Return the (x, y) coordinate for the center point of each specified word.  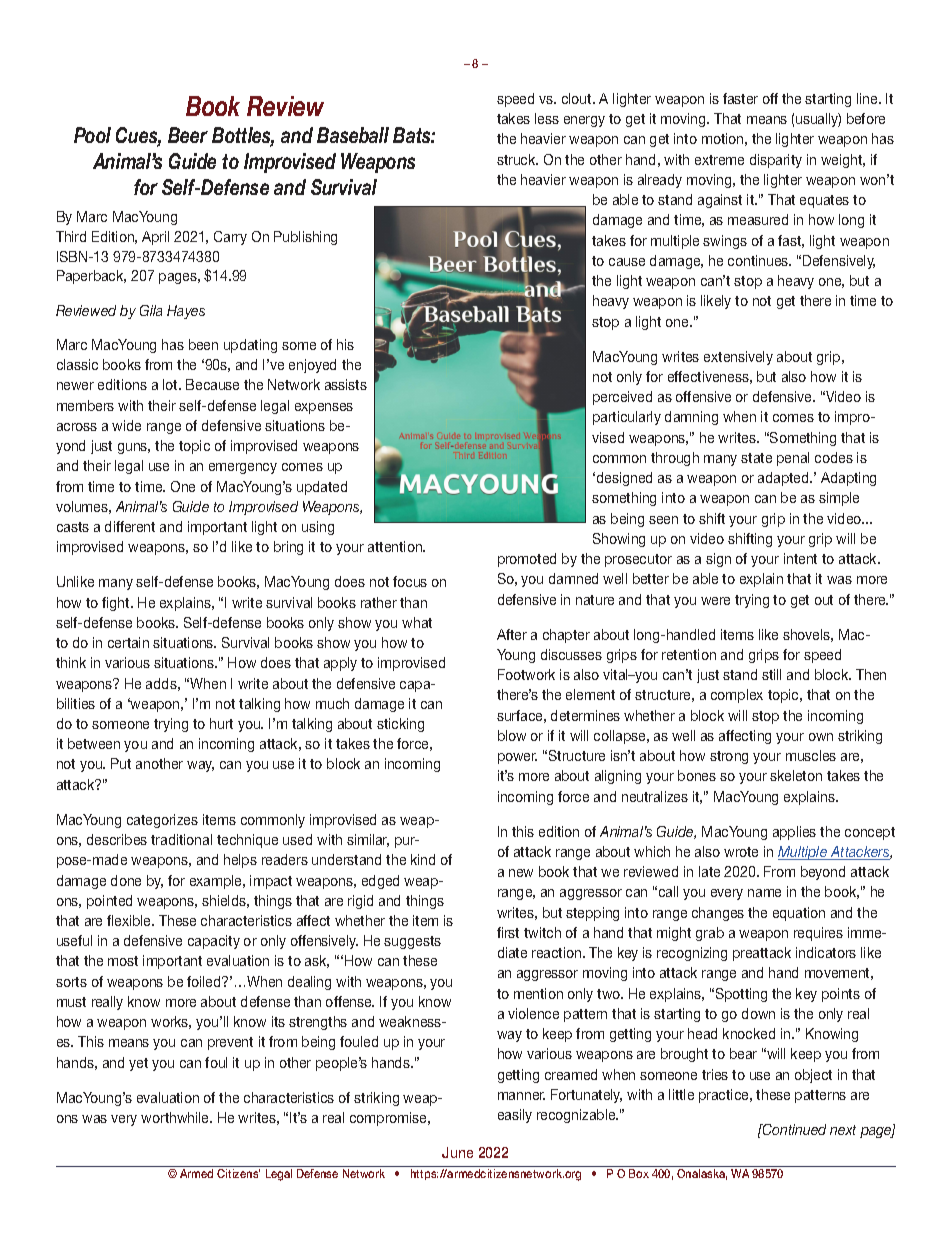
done (126, 880)
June (457, 1152)
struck (517, 159)
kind (423, 859)
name (764, 893)
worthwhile (176, 1117)
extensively (738, 358)
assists (346, 384)
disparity (776, 161)
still (771, 674)
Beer (188, 135)
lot (171, 384)
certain (128, 642)
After (512, 634)
